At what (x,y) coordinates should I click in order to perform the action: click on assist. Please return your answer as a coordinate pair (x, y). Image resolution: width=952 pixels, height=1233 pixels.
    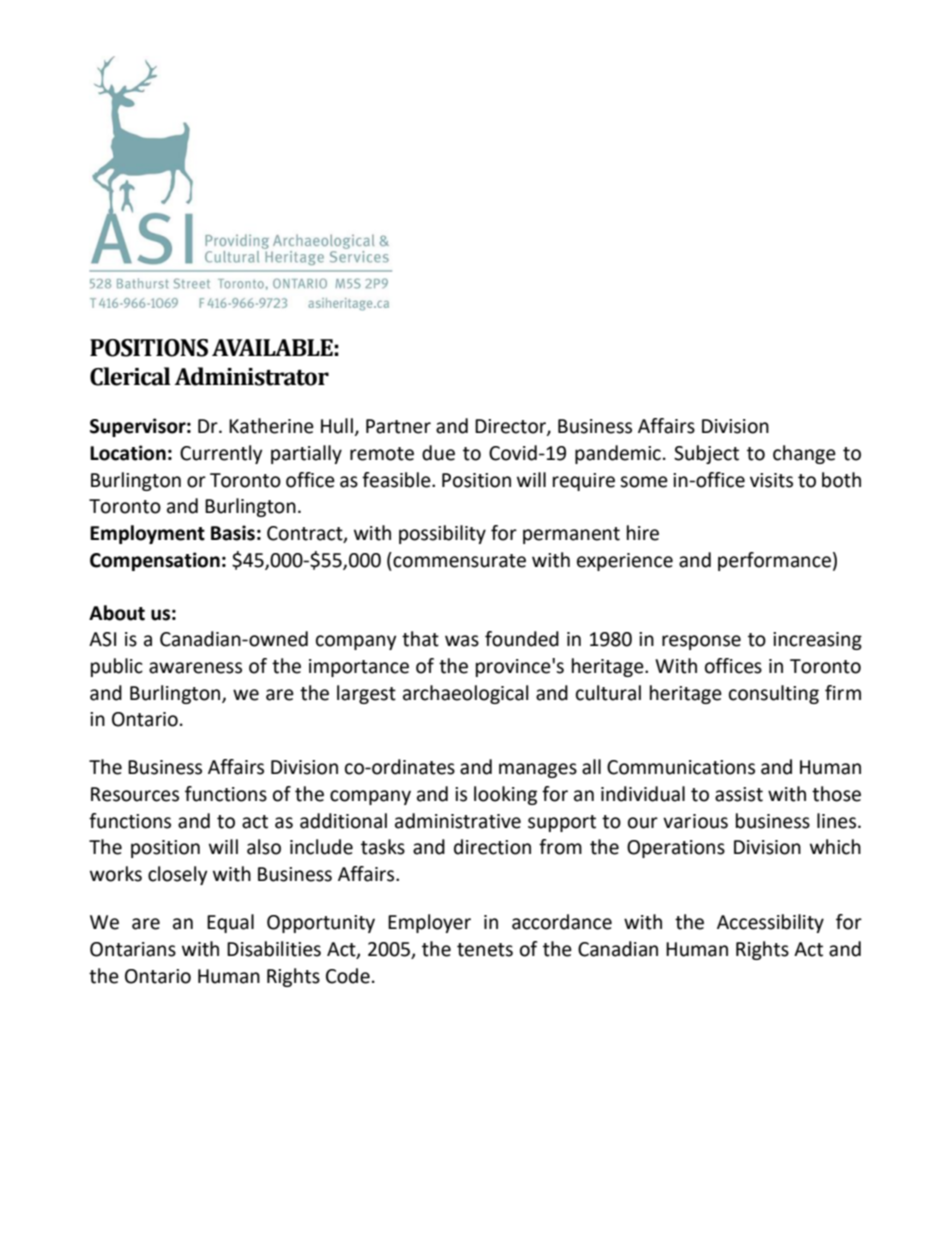
    Looking at the image, I should click on (739, 794).
